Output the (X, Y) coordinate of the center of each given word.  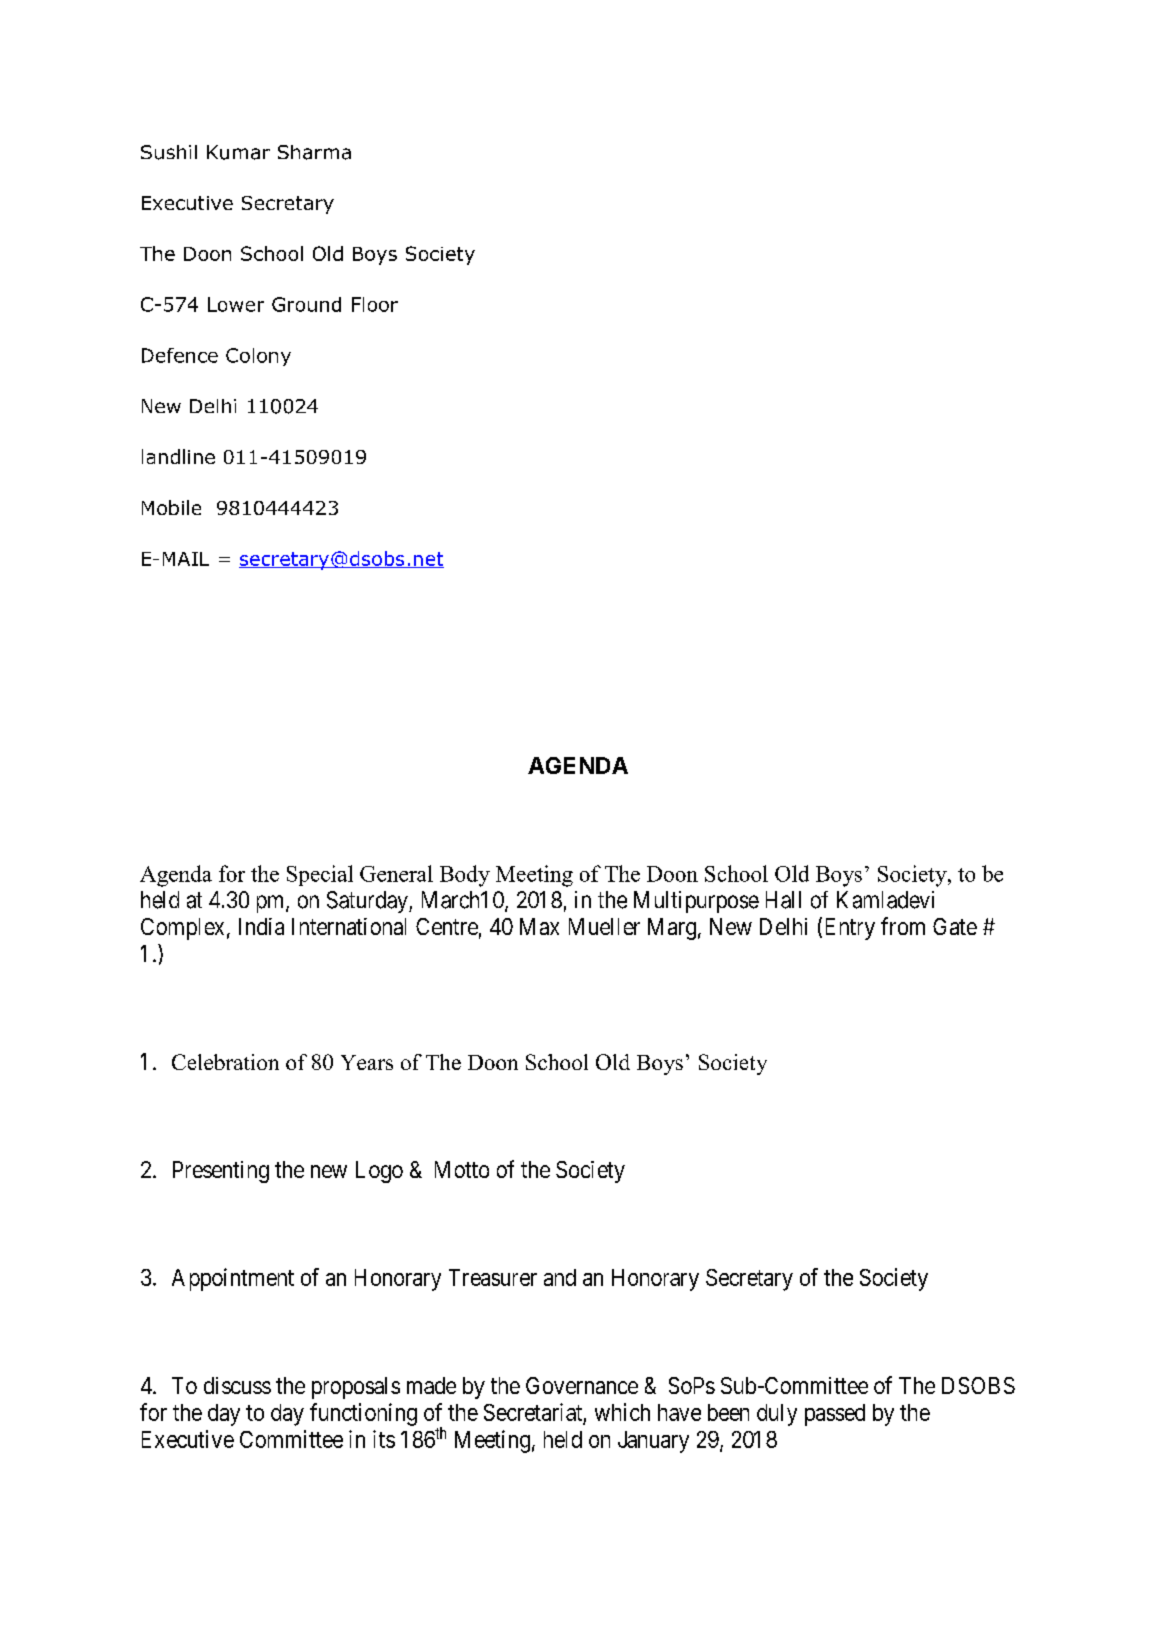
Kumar (238, 152)
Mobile (171, 507)
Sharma (314, 152)
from (903, 926)
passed (835, 1415)
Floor (375, 304)
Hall (783, 900)
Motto (462, 1169)
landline (178, 456)
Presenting (221, 1172)
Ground (306, 304)
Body (465, 876)
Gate (955, 926)
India (261, 926)
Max (539, 926)
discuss (237, 1385)
